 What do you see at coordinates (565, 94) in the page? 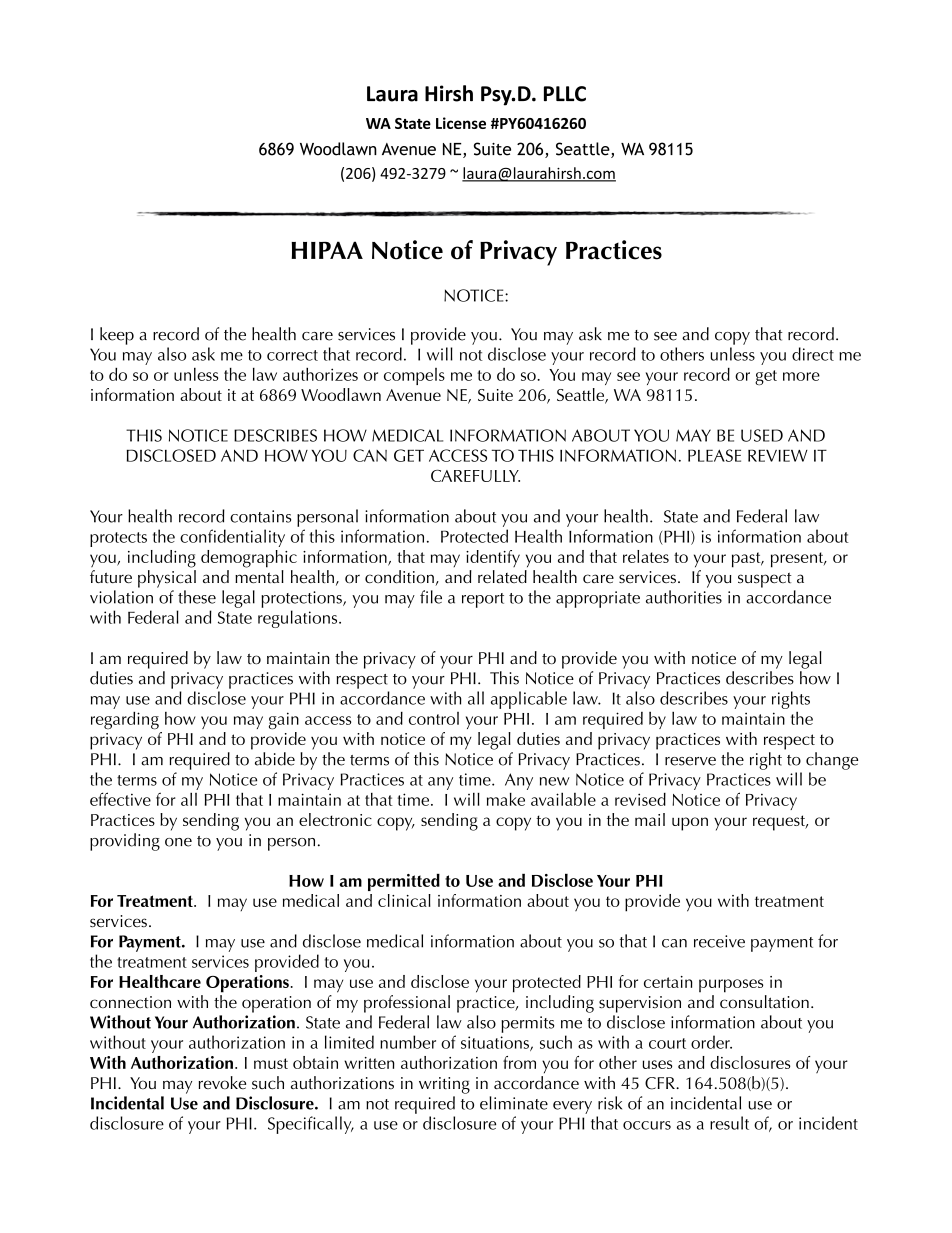
I see `PLLC` at bounding box center [565, 94].
